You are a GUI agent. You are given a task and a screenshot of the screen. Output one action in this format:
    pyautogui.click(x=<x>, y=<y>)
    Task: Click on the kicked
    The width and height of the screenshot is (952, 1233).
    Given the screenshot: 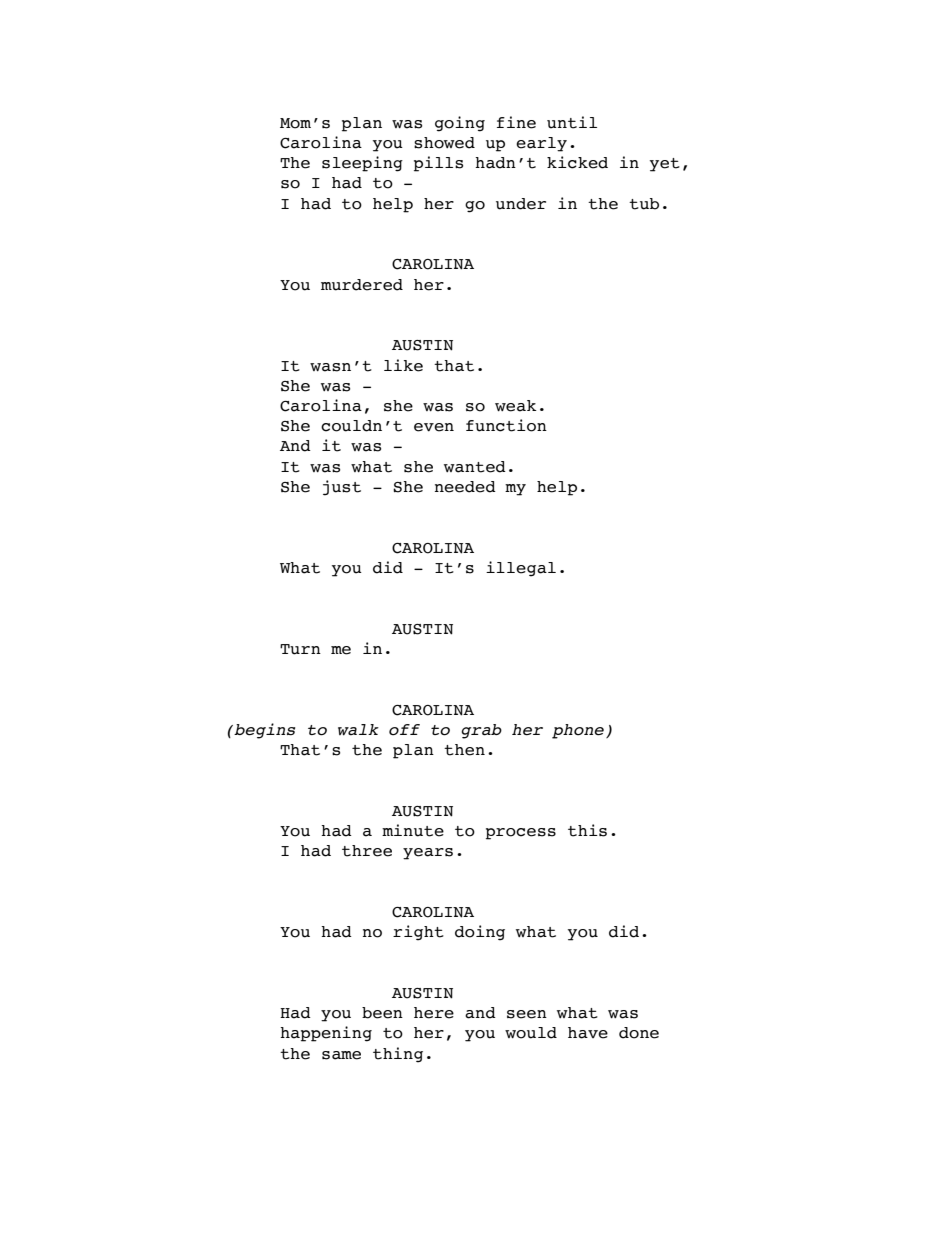 What is the action you would take?
    pyautogui.click(x=577, y=162)
